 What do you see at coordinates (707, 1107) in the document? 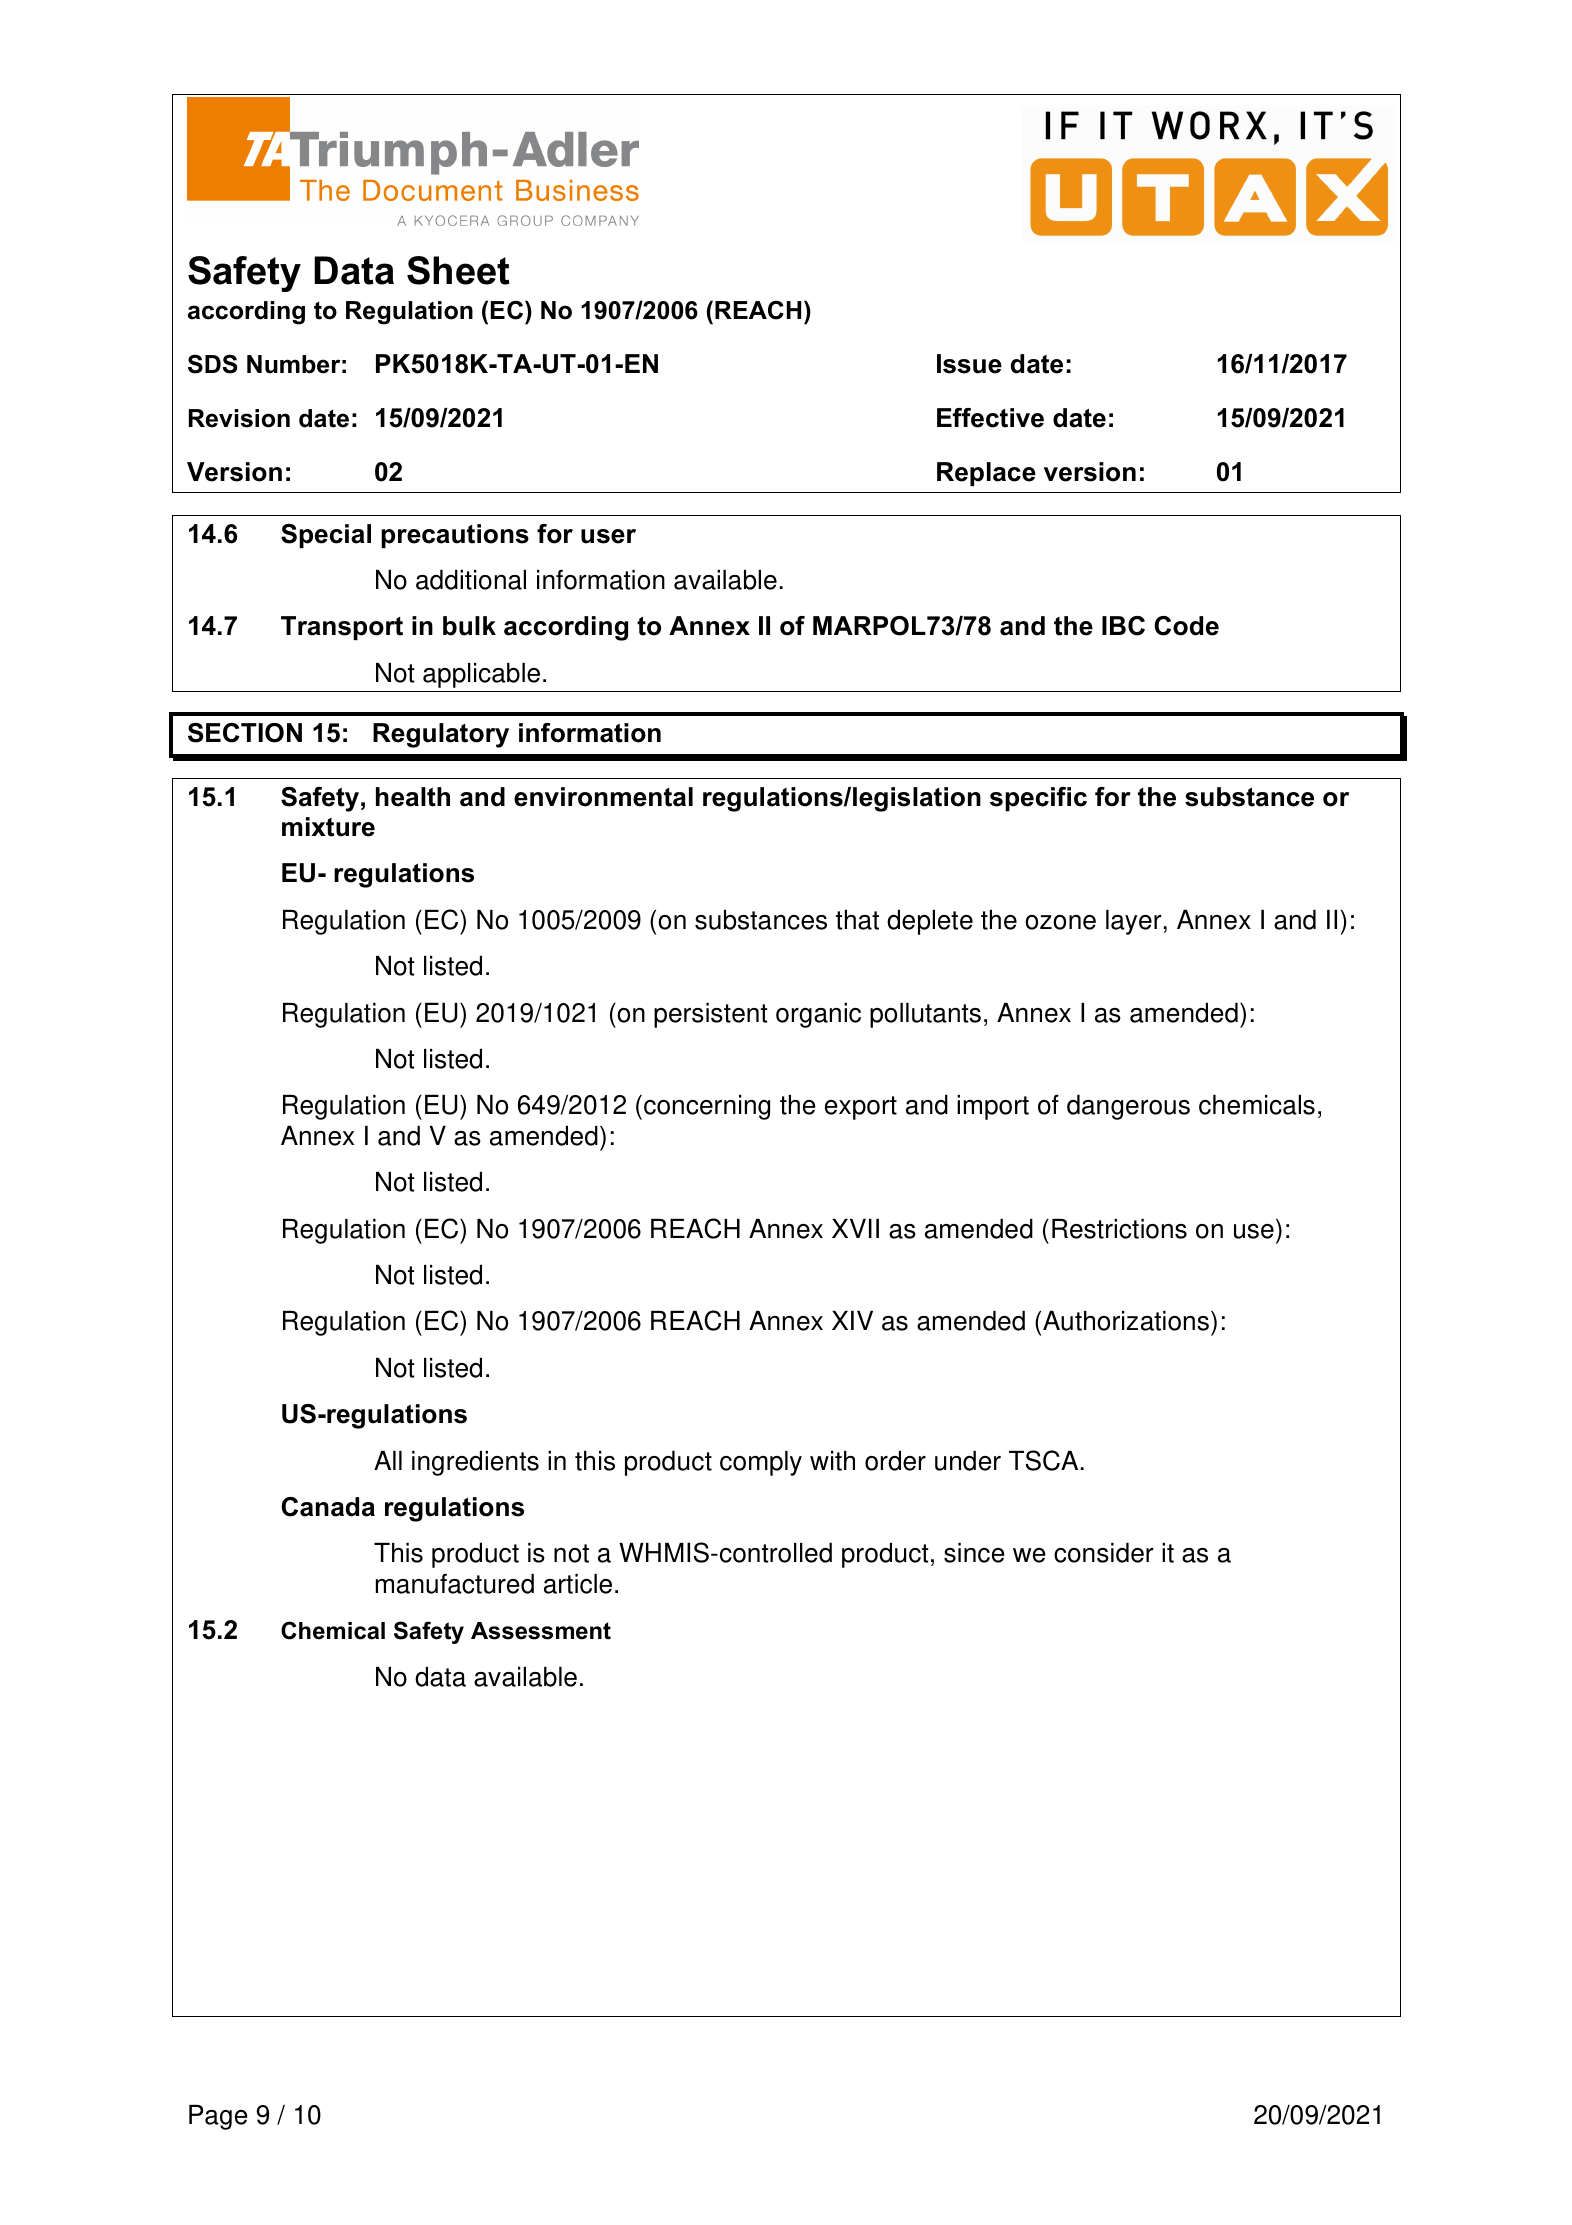
I see `concerning` at bounding box center [707, 1107].
